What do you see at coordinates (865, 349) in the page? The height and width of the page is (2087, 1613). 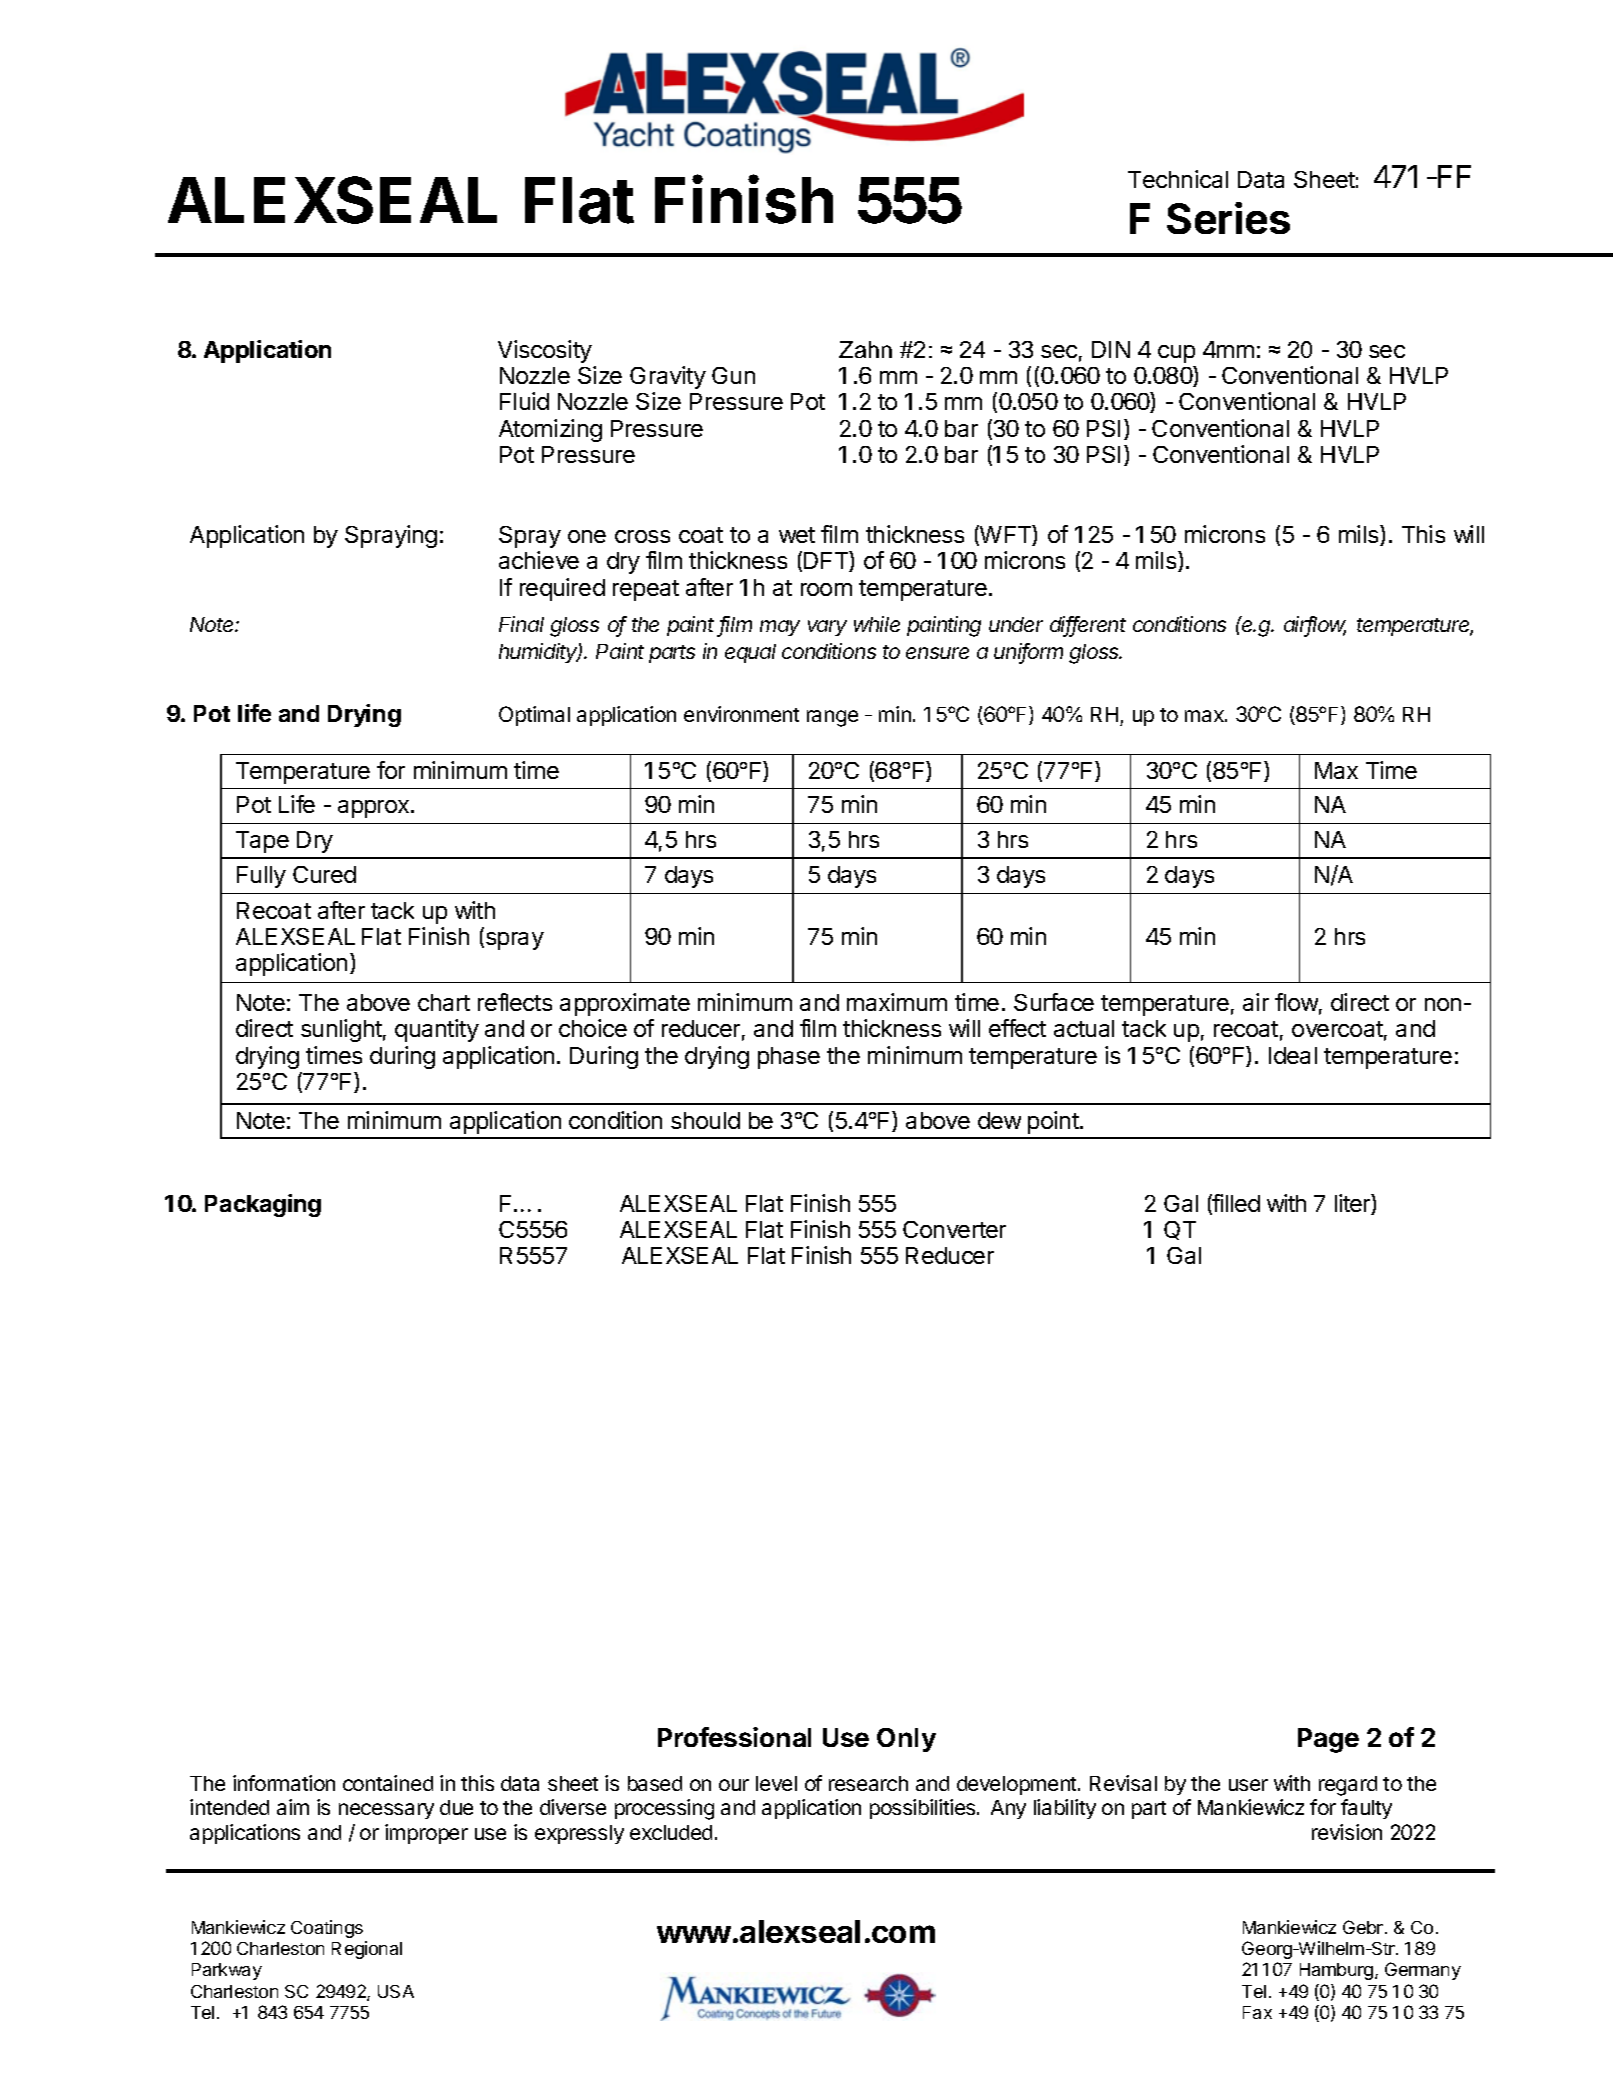 I see `Zahn` at bounding box center [865, 349].
